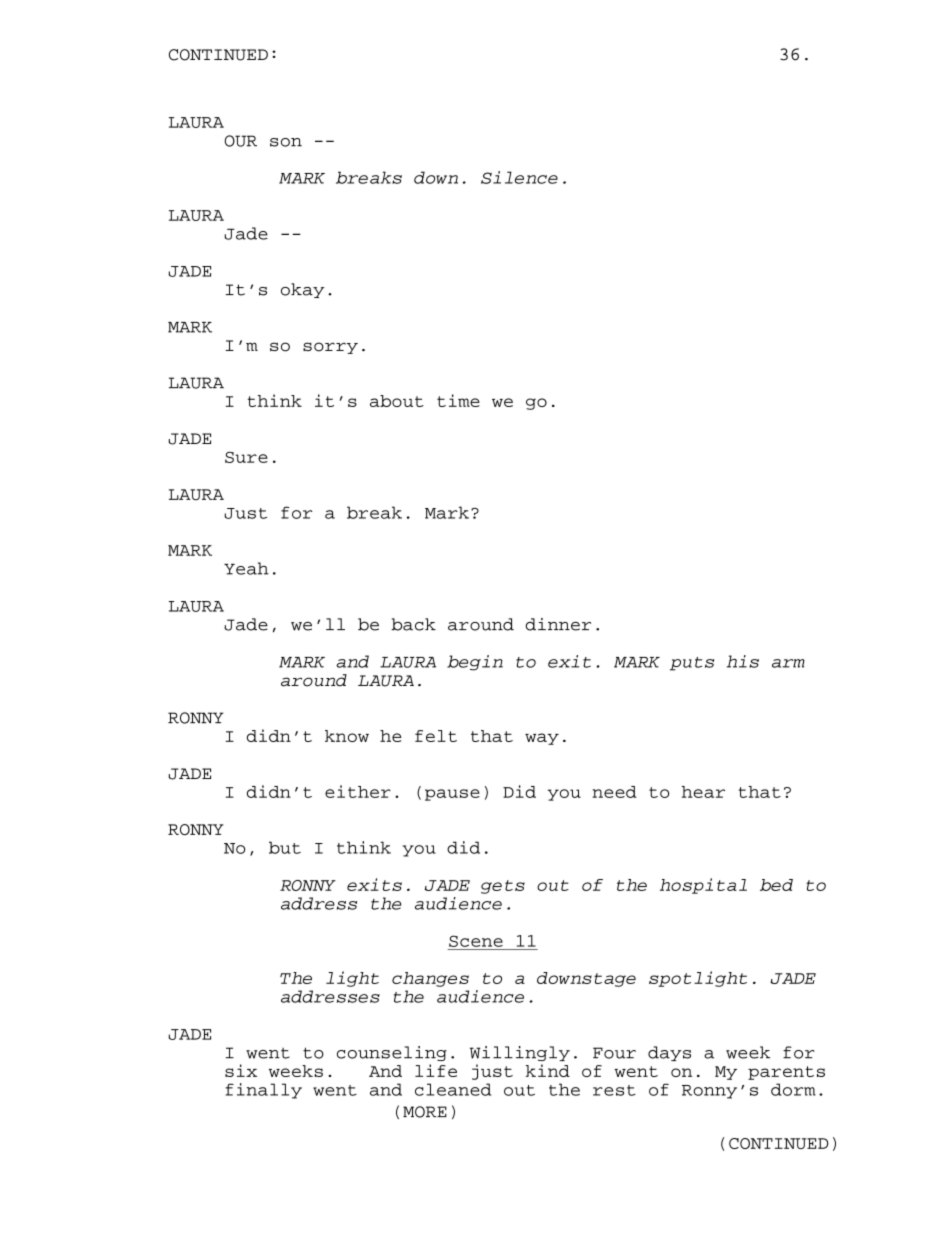 Image resolution: width=952 pixels, height=1233 pixels. What do you see at coordinates (692, 664) in the page?
I see `puts` at bounding box center [692, 664].
